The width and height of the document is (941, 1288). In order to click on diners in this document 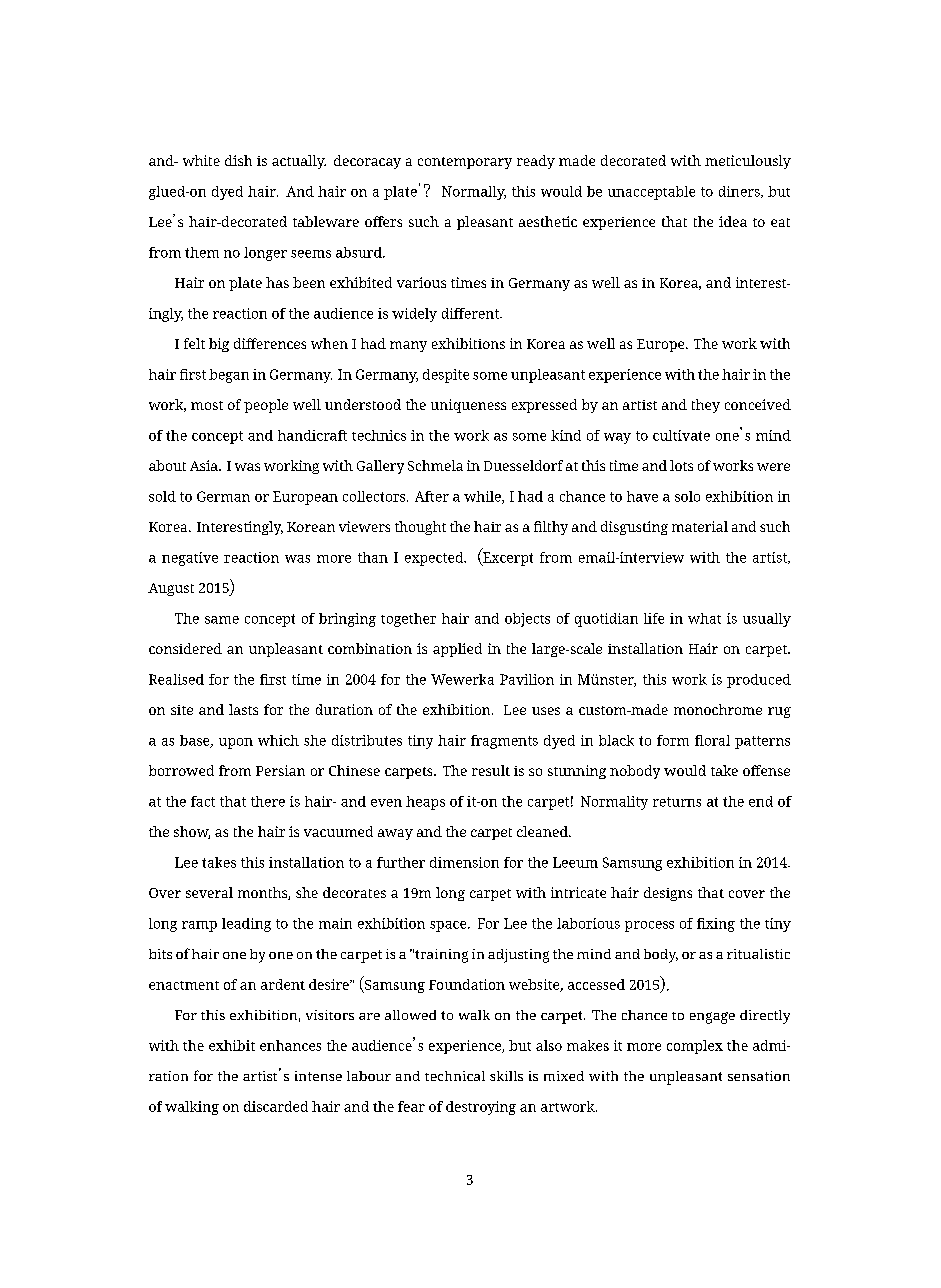, I will do `click(740, 192)`.
